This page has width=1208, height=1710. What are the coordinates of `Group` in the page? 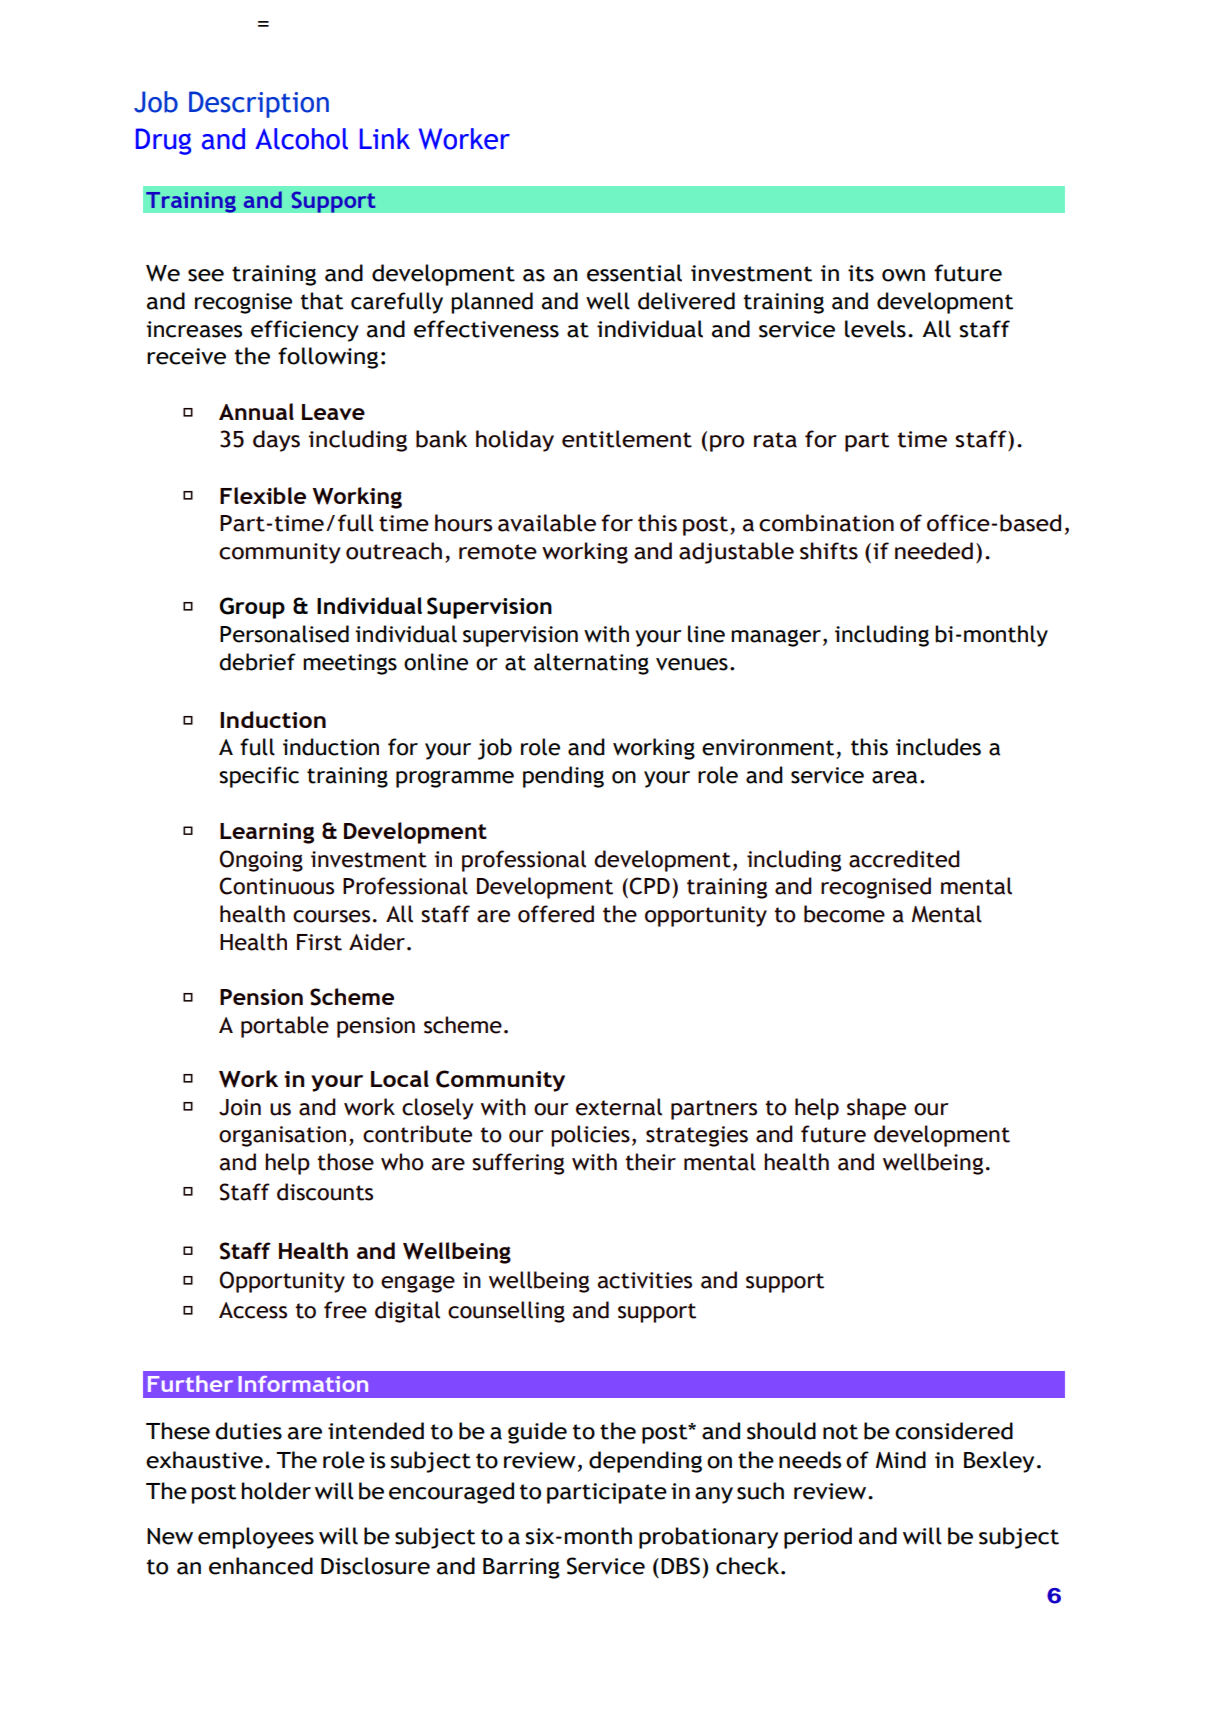 It's located at (252, 608).
